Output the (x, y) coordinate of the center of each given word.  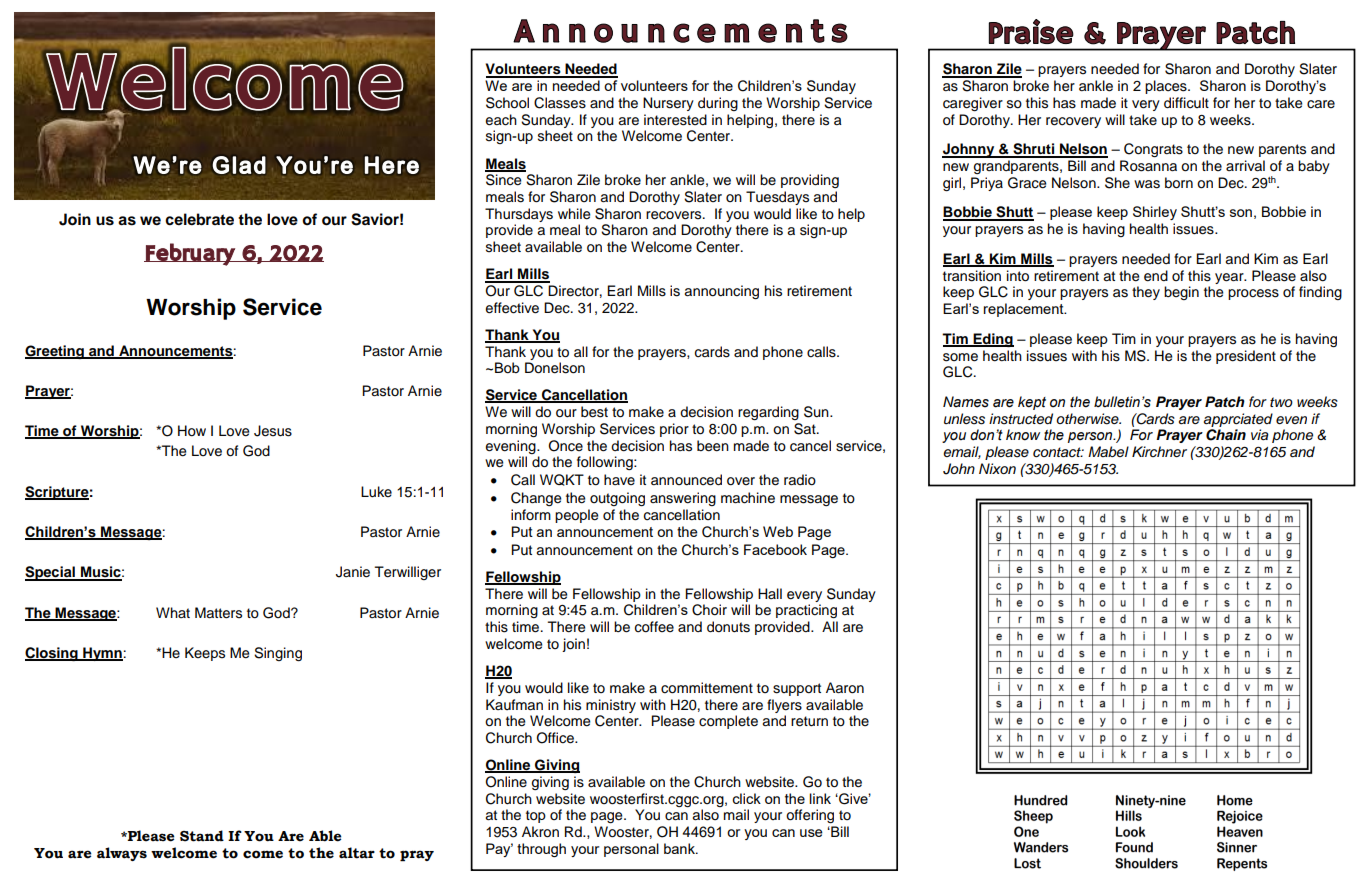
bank (680, 848)
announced (686, 480)
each (501, 120)
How (192, 431)
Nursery (668, 104)
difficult (1186, 103)
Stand (202, 836)
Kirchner (1159, 451)
